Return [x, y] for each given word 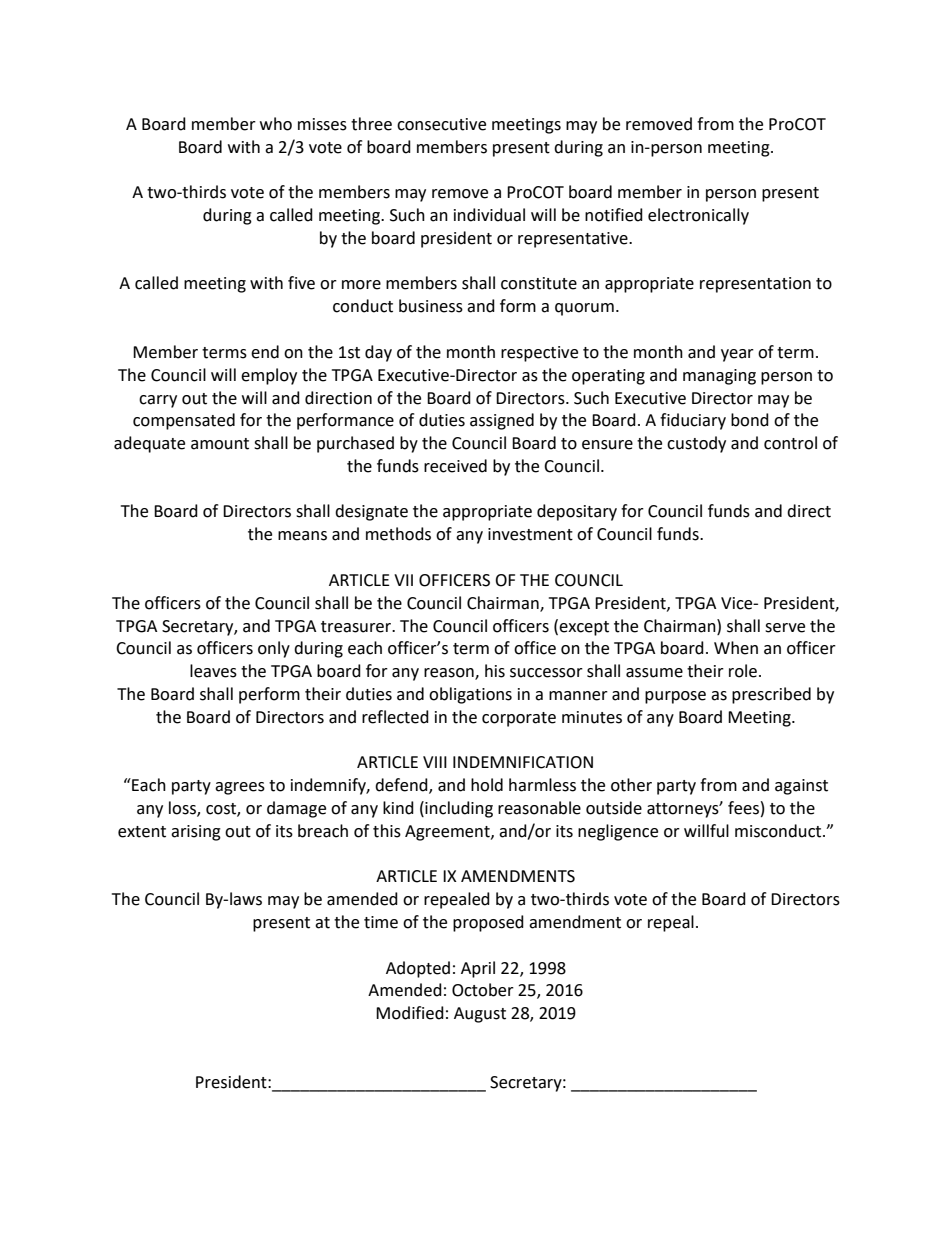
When [736, 648]
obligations [470, 695]
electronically [698, 216]
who [276, 124]
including [458, 809]
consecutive [441, 124]
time [381, 922]
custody [696, 444]
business [431, 306]
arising [196, 833]
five [301, 283]
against [801, 787]
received [455, 466]
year [737, 355]
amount [220, 444]
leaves [213, 671]
